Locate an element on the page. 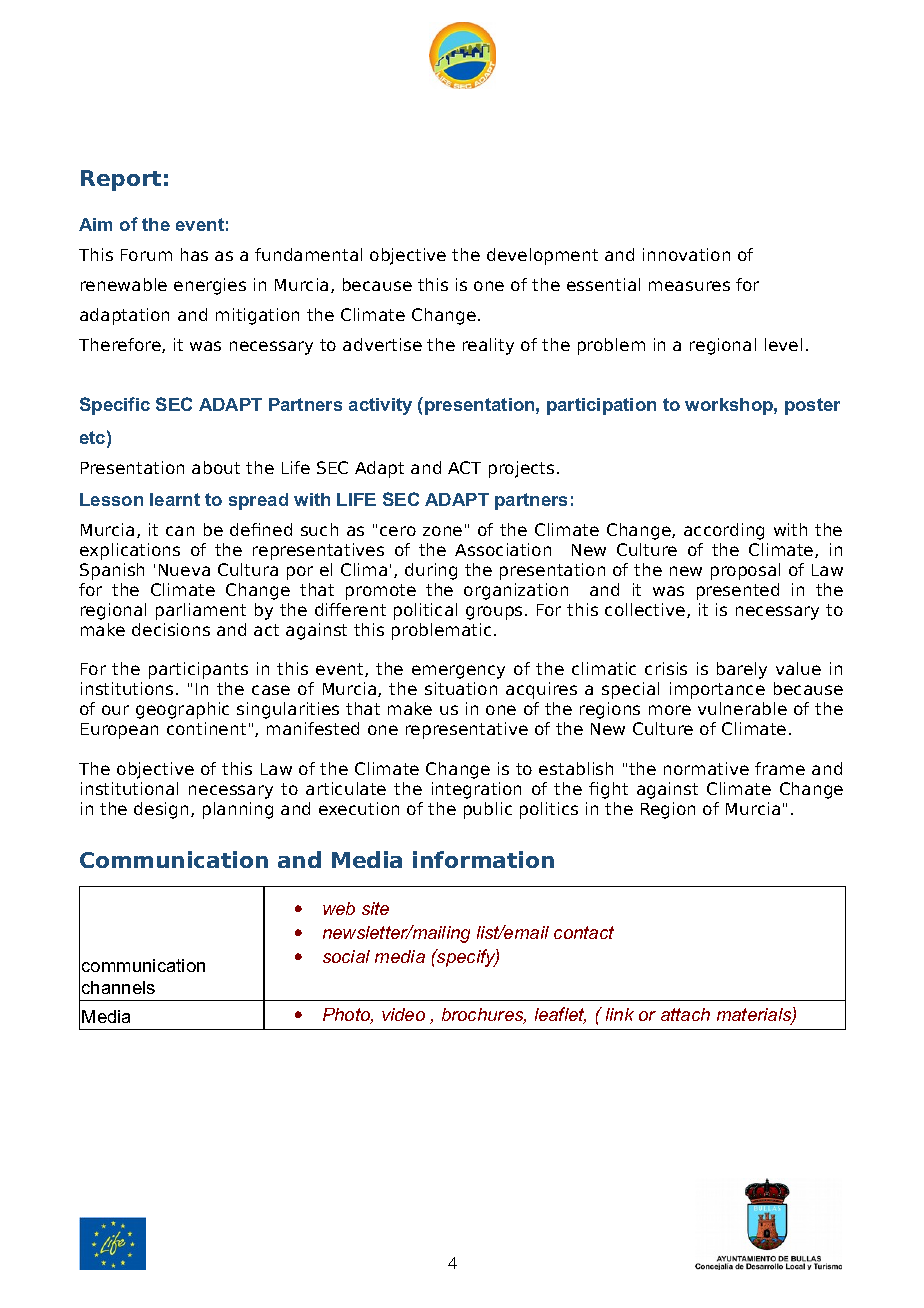 Image resolution: width=924 pixels, height=1308 pixels. innovation is located at coordinates (686, 254).
